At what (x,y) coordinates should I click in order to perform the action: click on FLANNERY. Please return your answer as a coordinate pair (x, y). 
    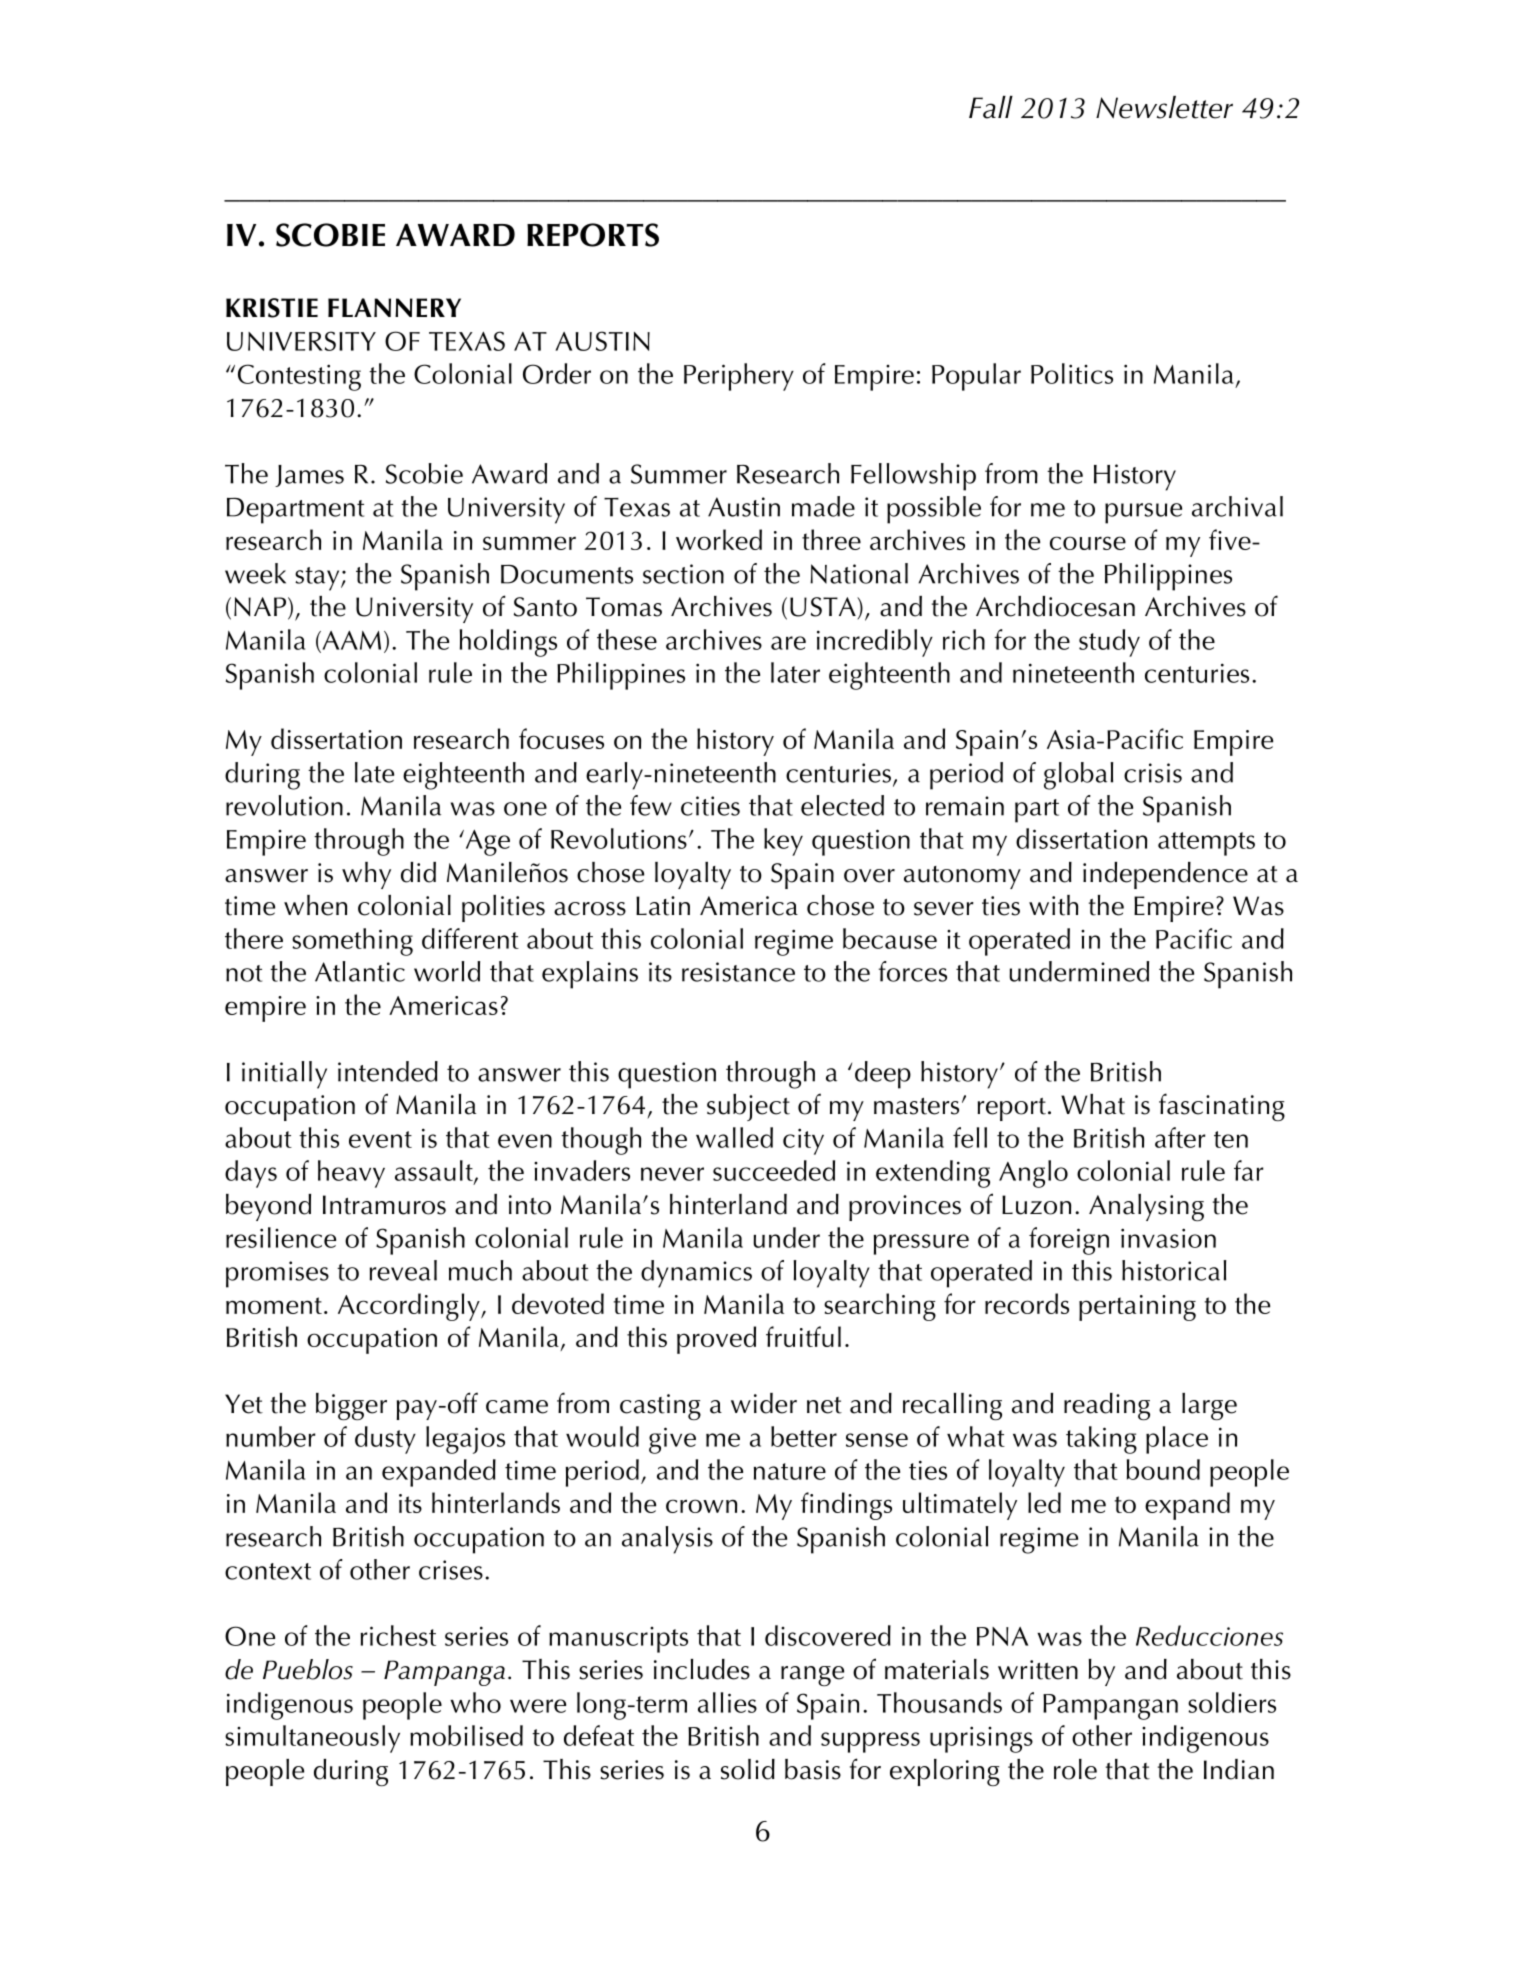
    Looking at the image, I should click on (394, 307).
